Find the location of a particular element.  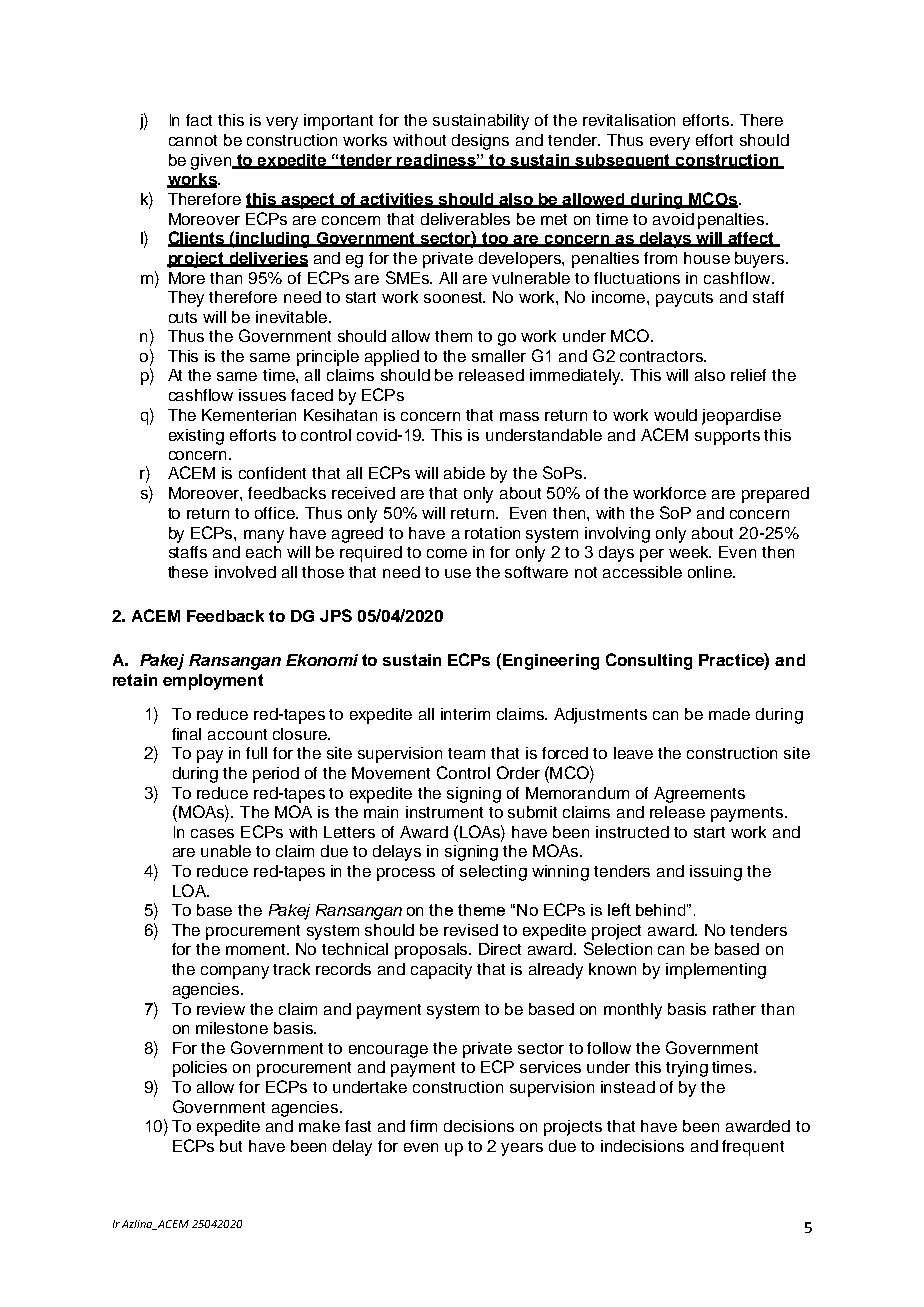

employment is located at coordinates (213, 682).
